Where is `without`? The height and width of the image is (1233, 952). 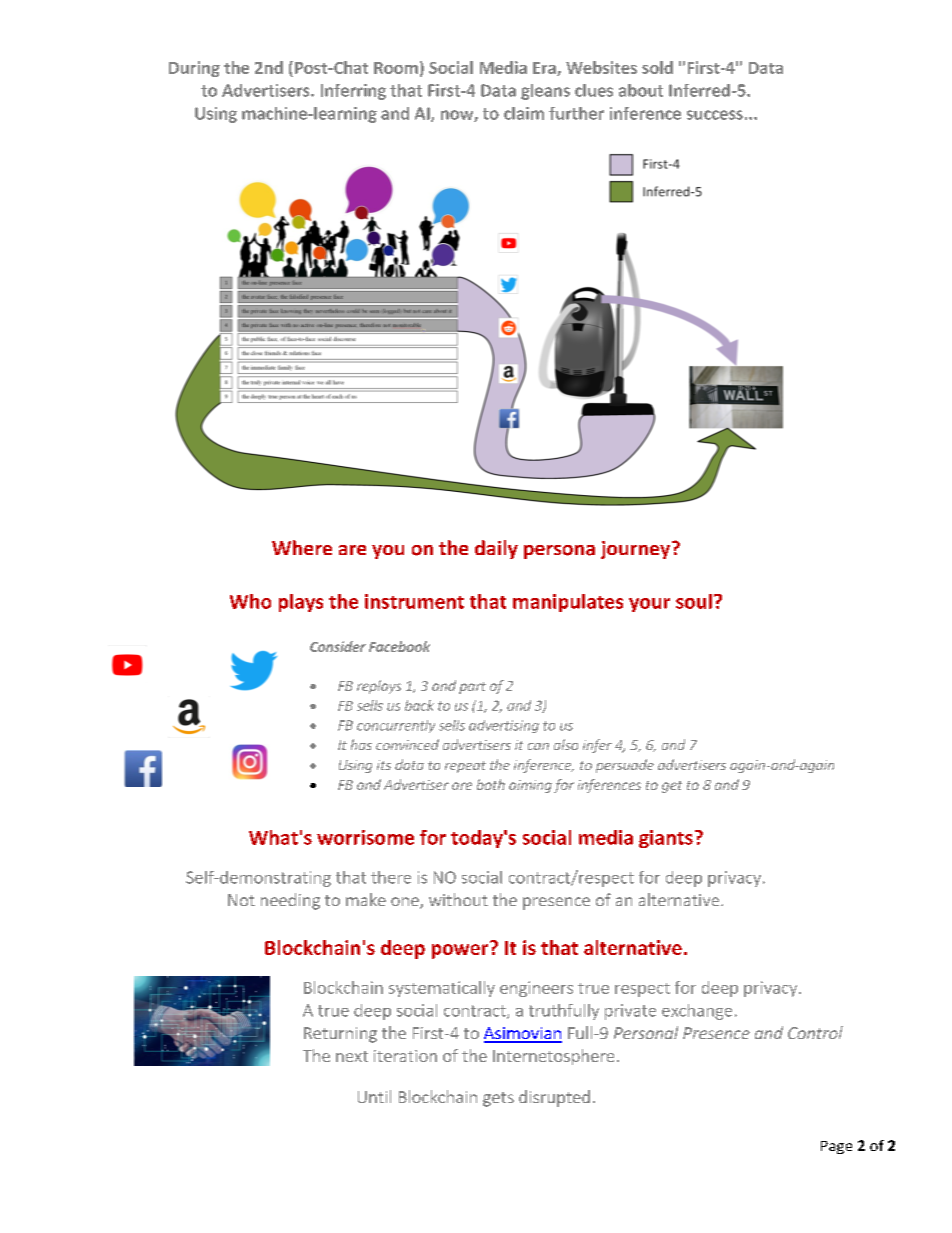
without is located at coordinates (458, 899).
